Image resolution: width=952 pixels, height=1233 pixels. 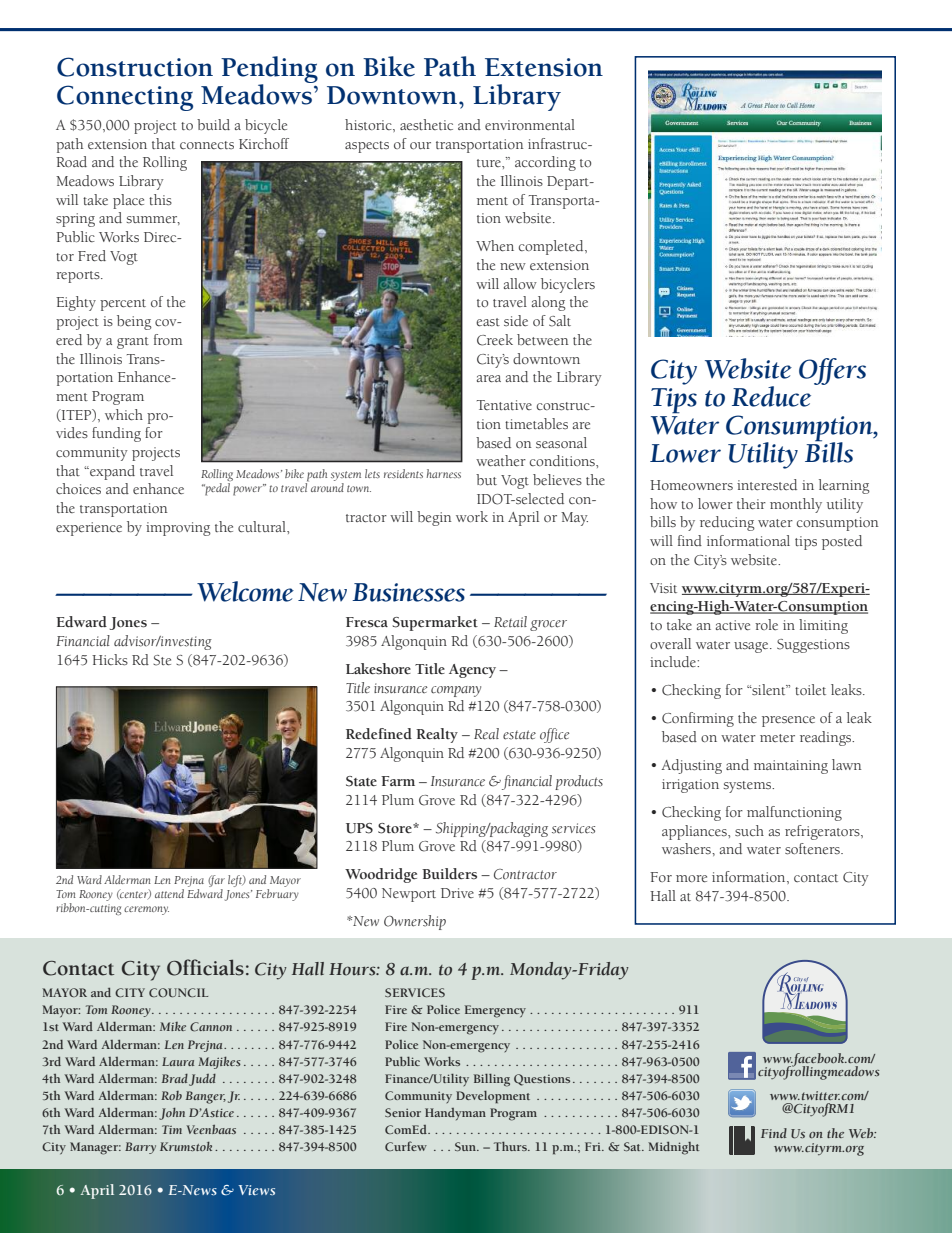 I want to click on more, so click(x=691, y=879).
